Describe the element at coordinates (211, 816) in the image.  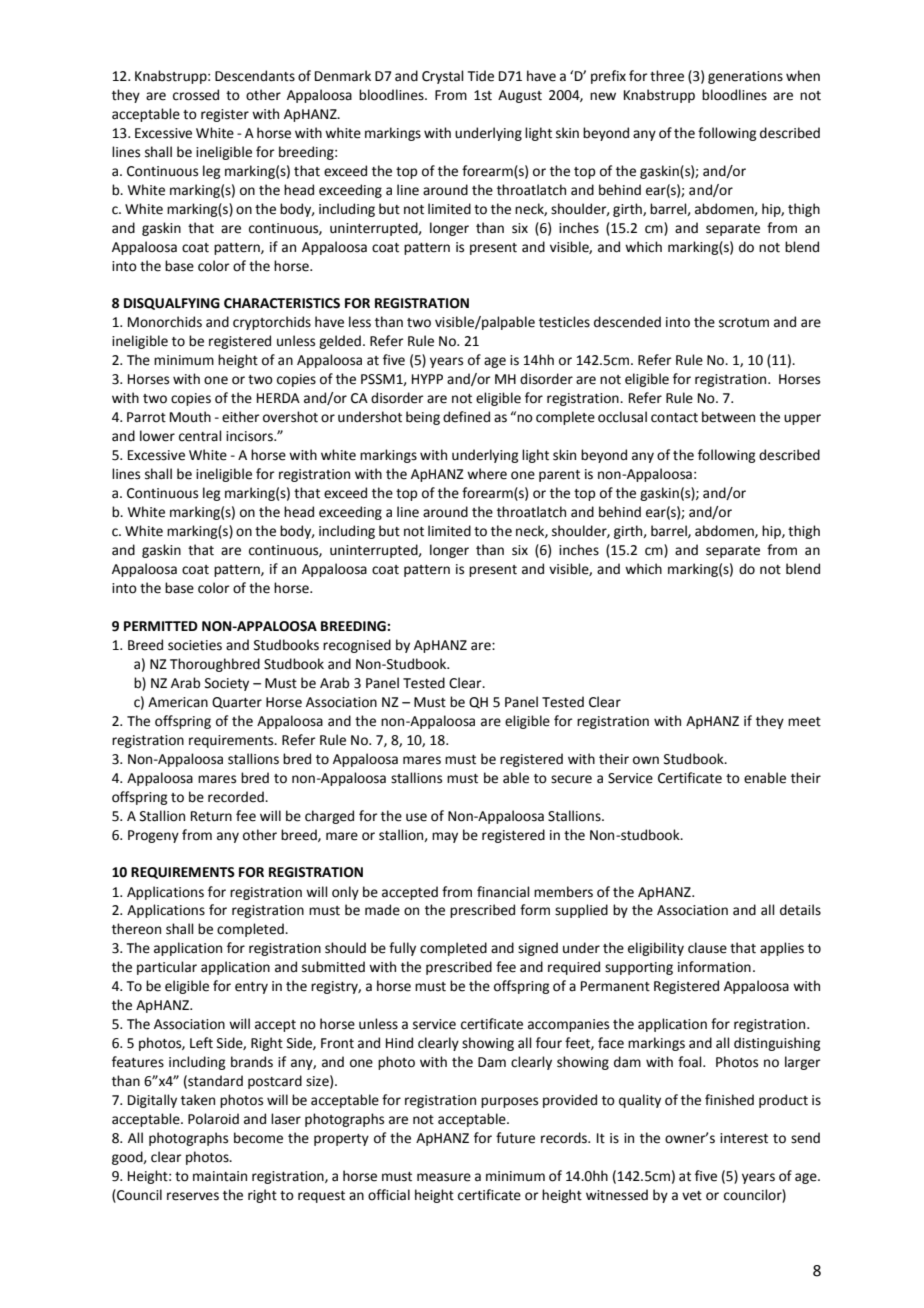
I see `Return` at that location.
